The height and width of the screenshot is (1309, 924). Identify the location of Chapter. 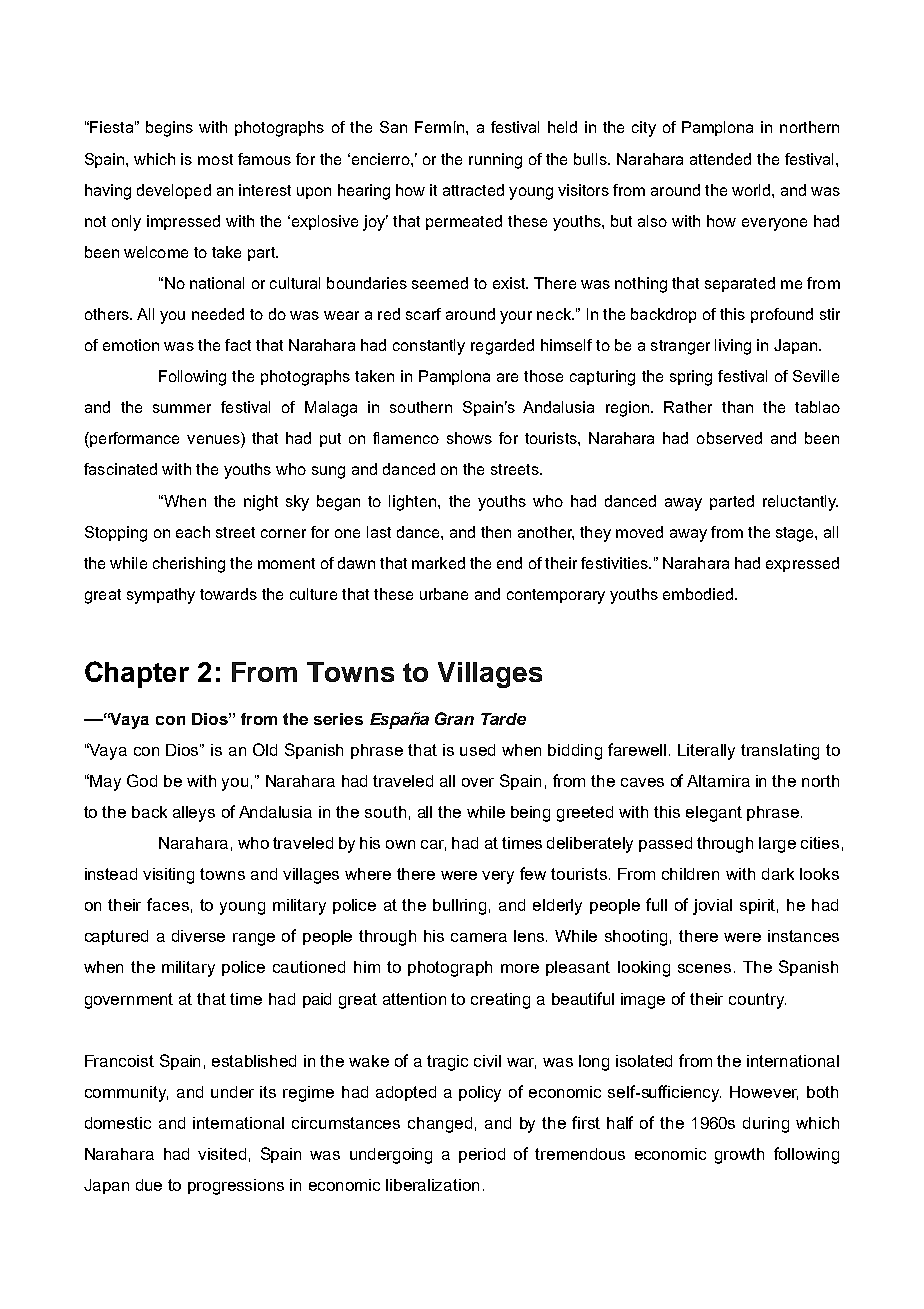
(137, 674).
